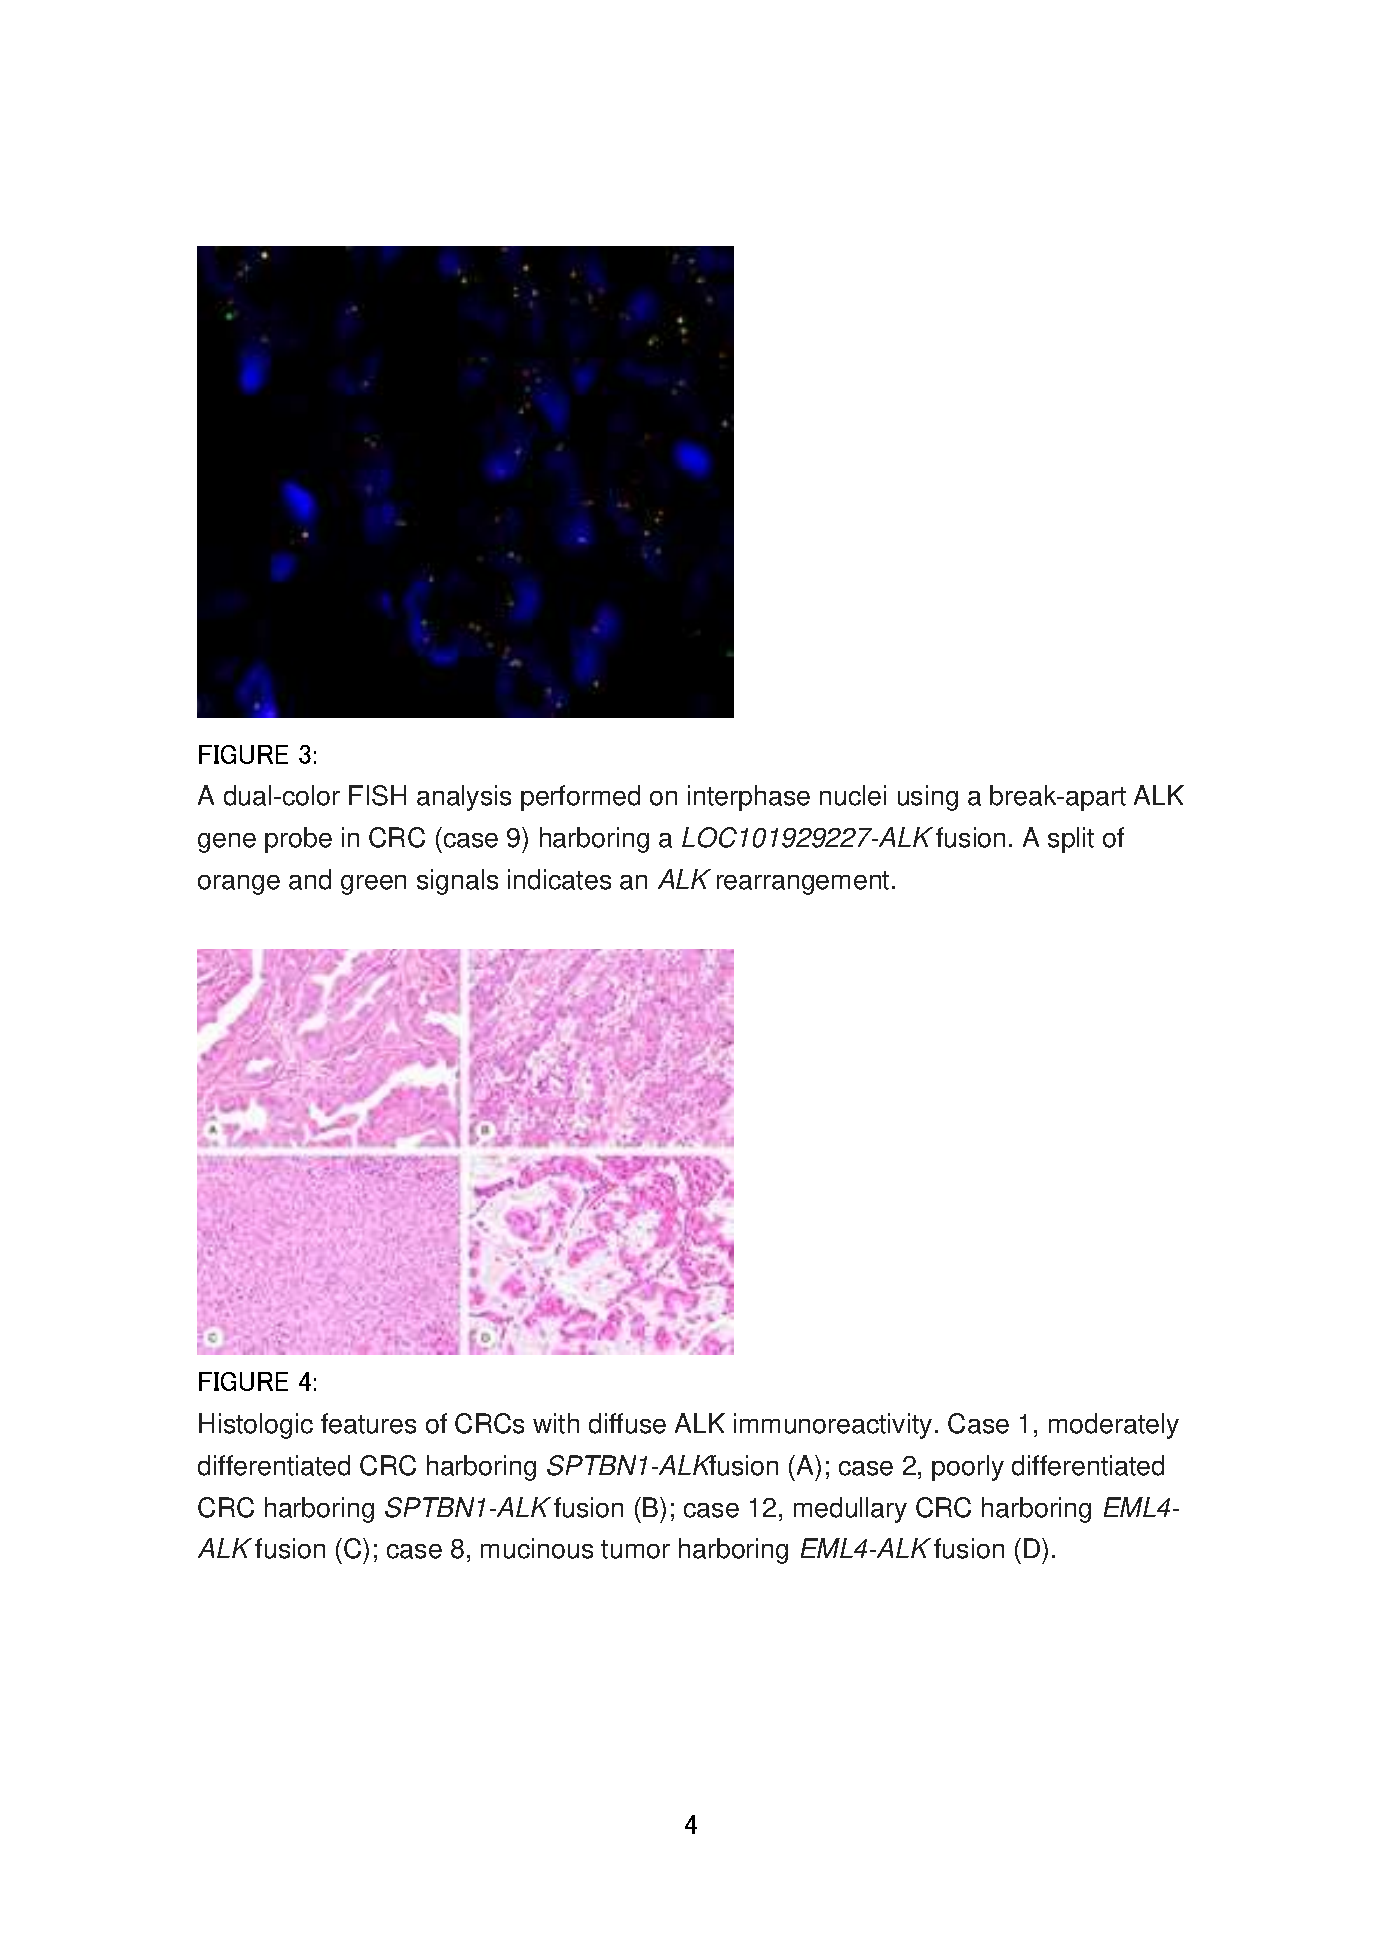  Describe the element at coordinates (749, 798) in the screenshot. I see `interphase` at that location.
